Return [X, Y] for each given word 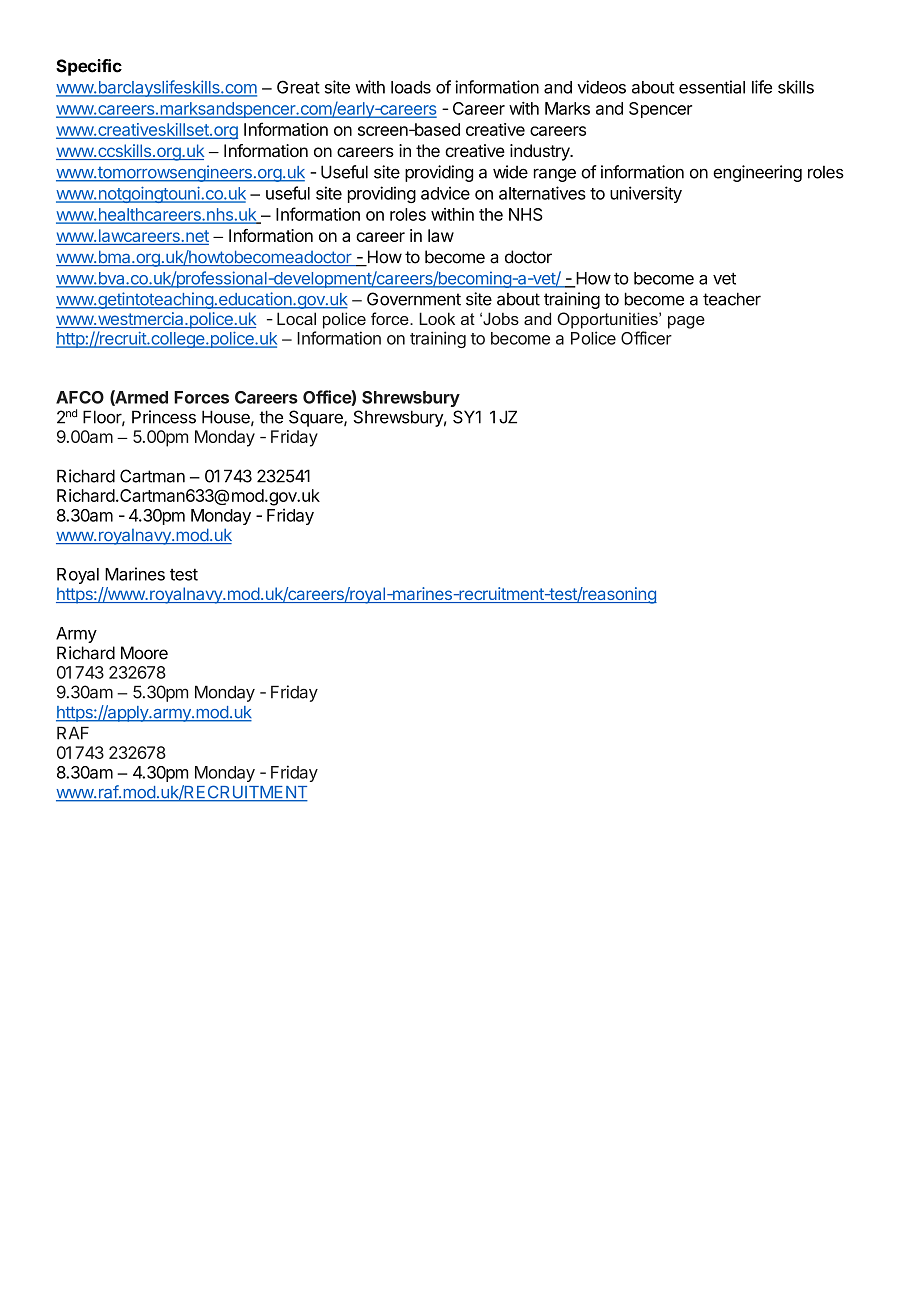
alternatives [542, 193]
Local [296, 318]
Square [317, 418]
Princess [164, 417]
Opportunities [608, 320]
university [646, 194]
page [686, 322]
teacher [732, 299]
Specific [89, 67]
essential [712, 87]
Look [437, 318]
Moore [144, 653]
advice [445, 193]
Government [414, 299]
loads [411, 87]
